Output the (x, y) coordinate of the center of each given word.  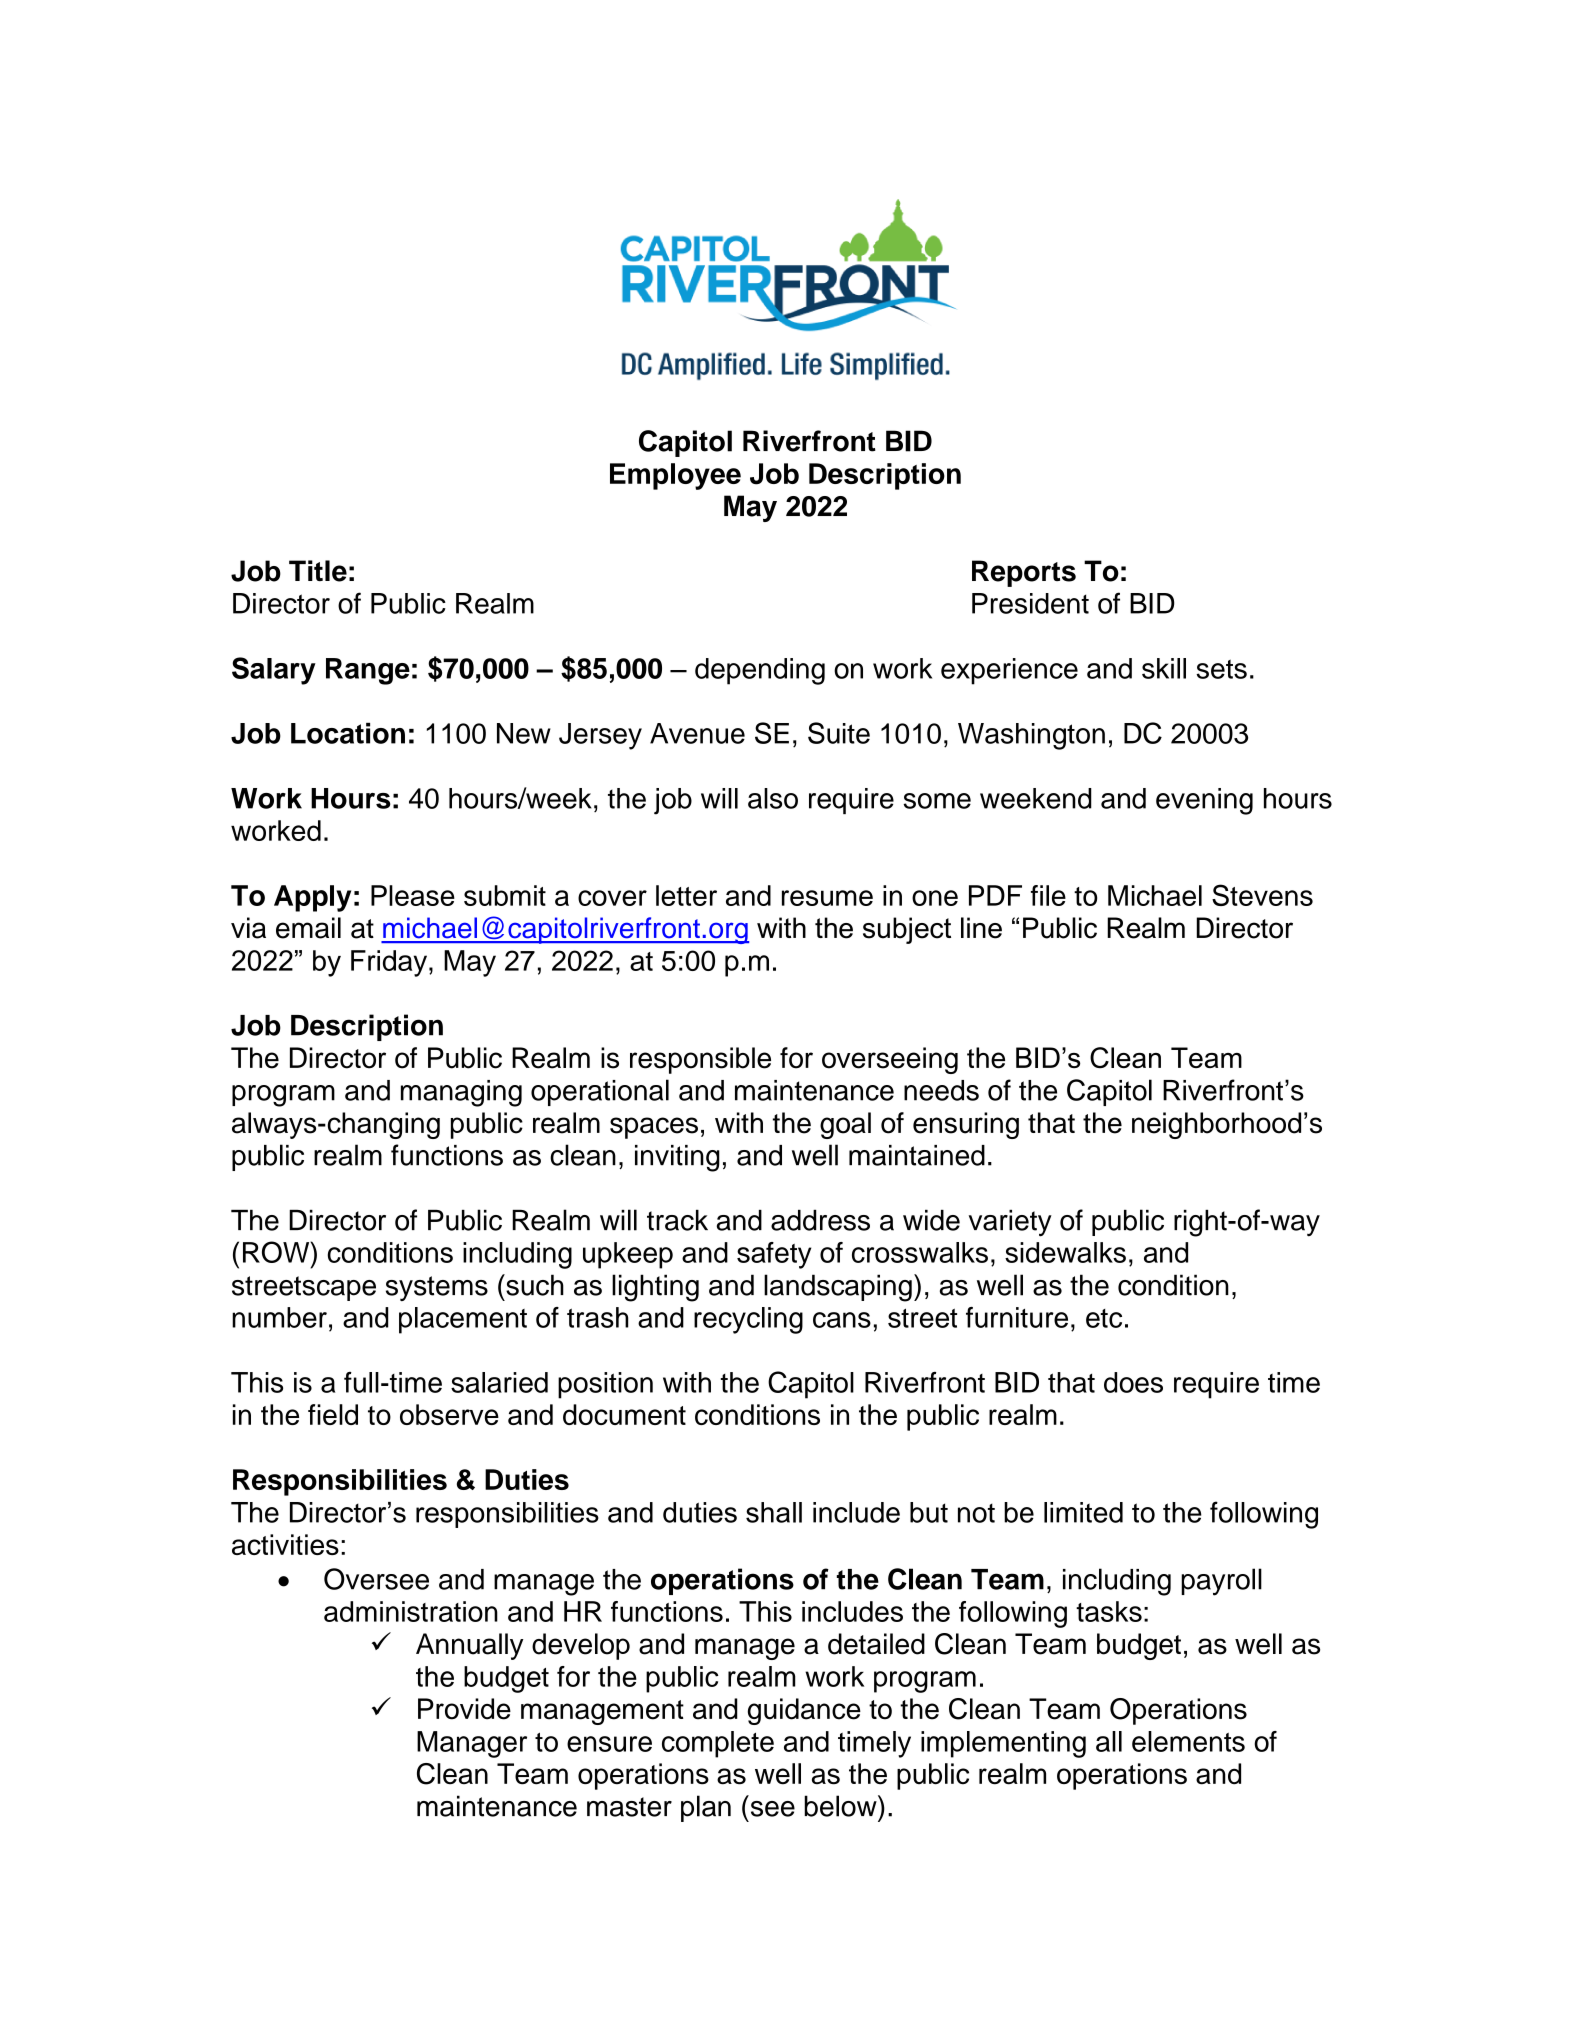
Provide (464, 1709)
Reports (1024, 573)
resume (827, 898)
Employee (675, 476)
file (1048, 895)
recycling (748, 1320)
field (333, 1414)
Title (318, 571)
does (1133, 1382)
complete (718, 1744)
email (308, 928)
